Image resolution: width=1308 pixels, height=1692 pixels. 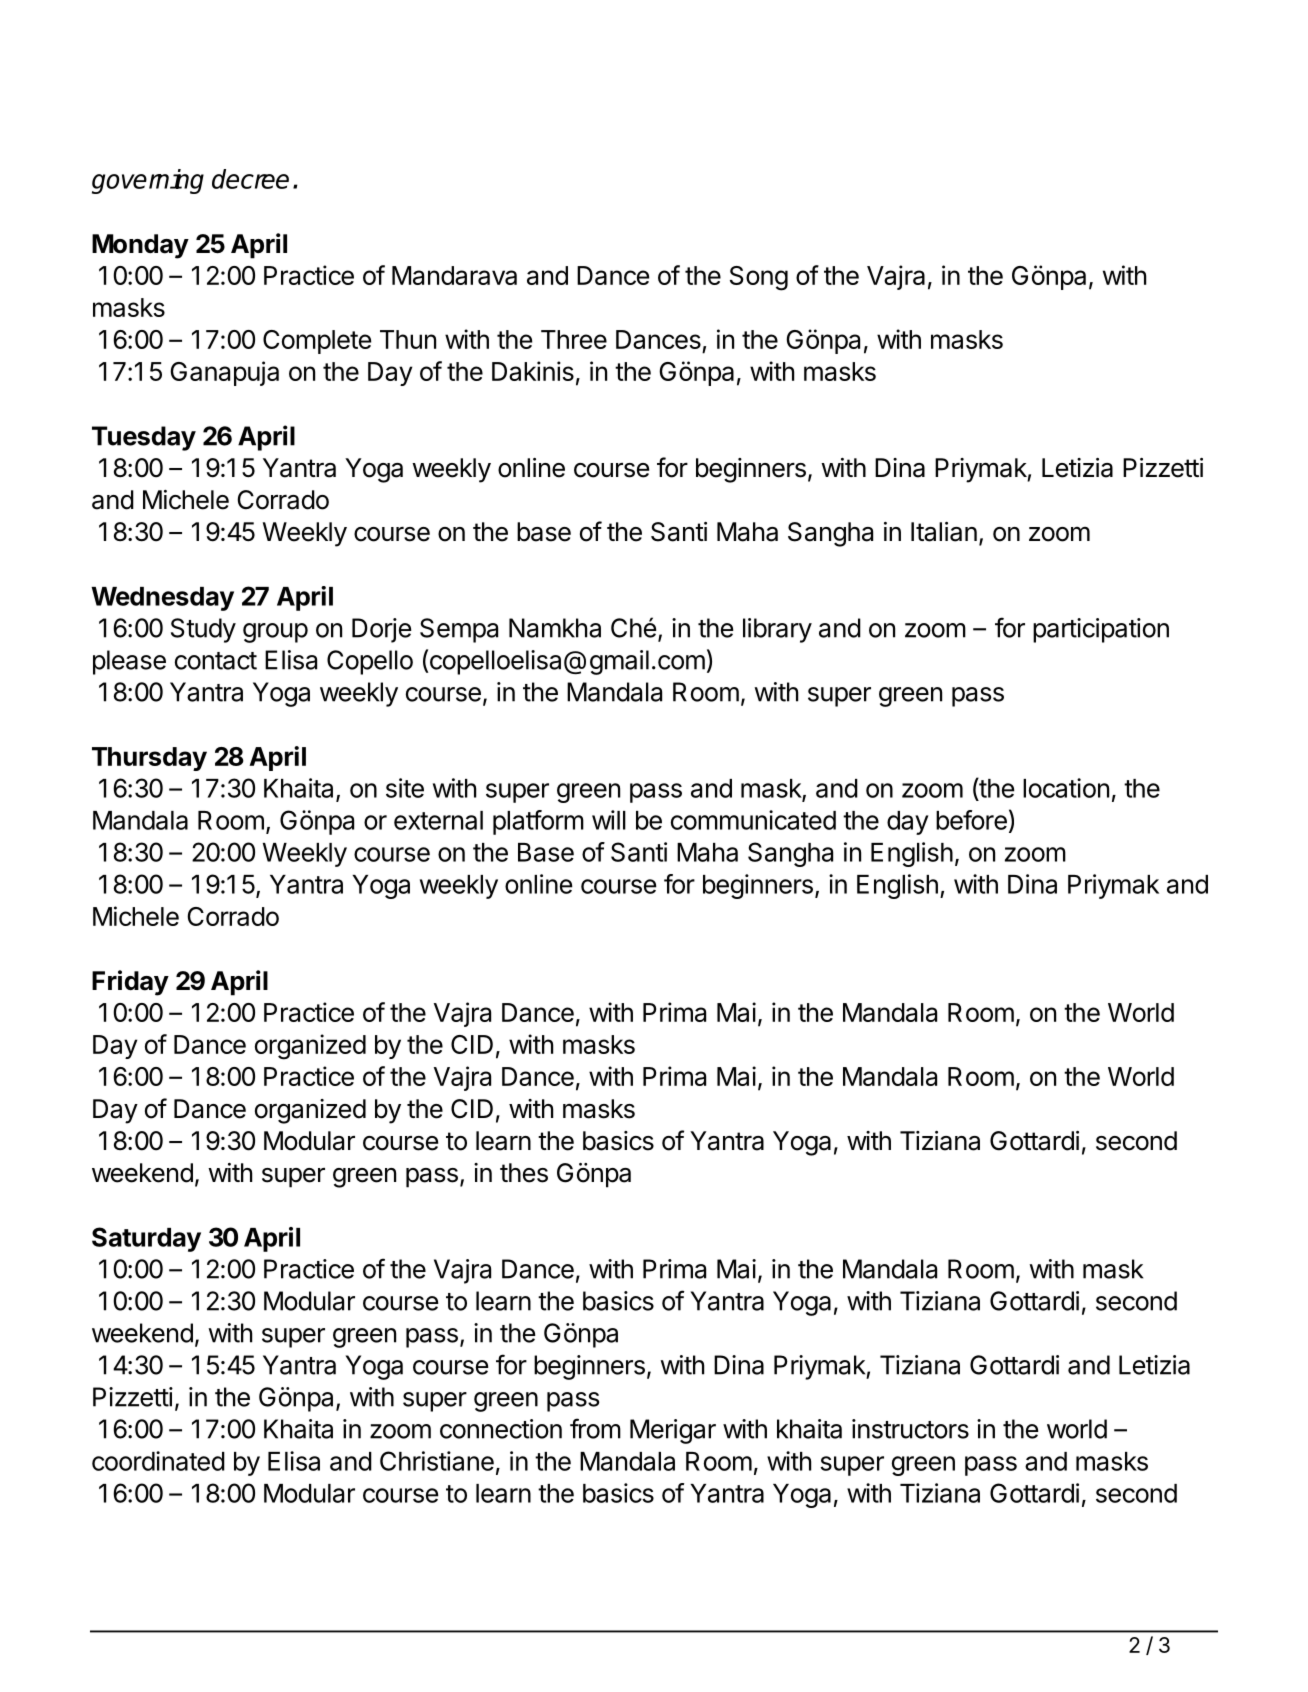 I want to click on instructors, so click(x=910, y=1429).
